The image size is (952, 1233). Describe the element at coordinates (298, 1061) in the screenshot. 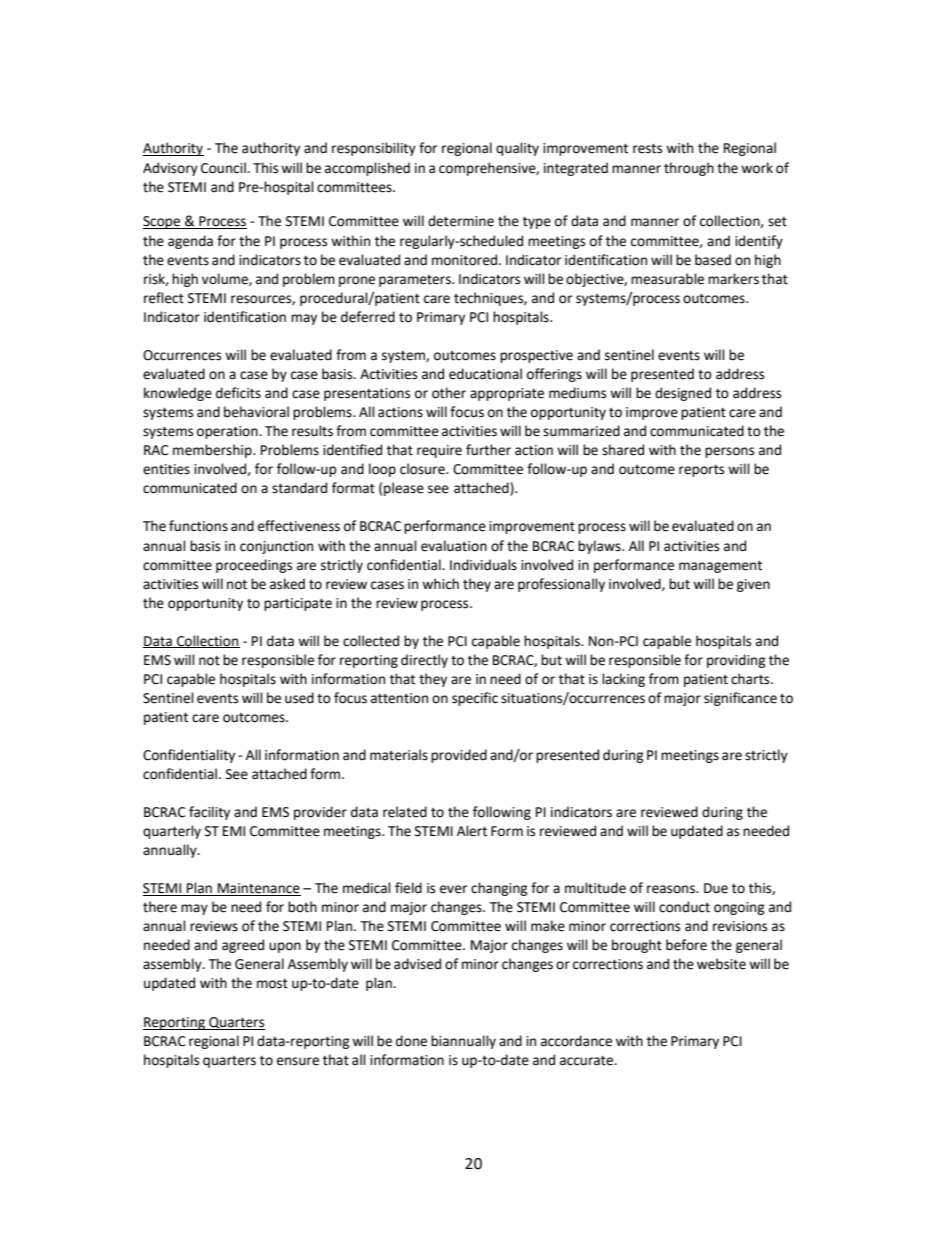

I see `ensure` at that location.
